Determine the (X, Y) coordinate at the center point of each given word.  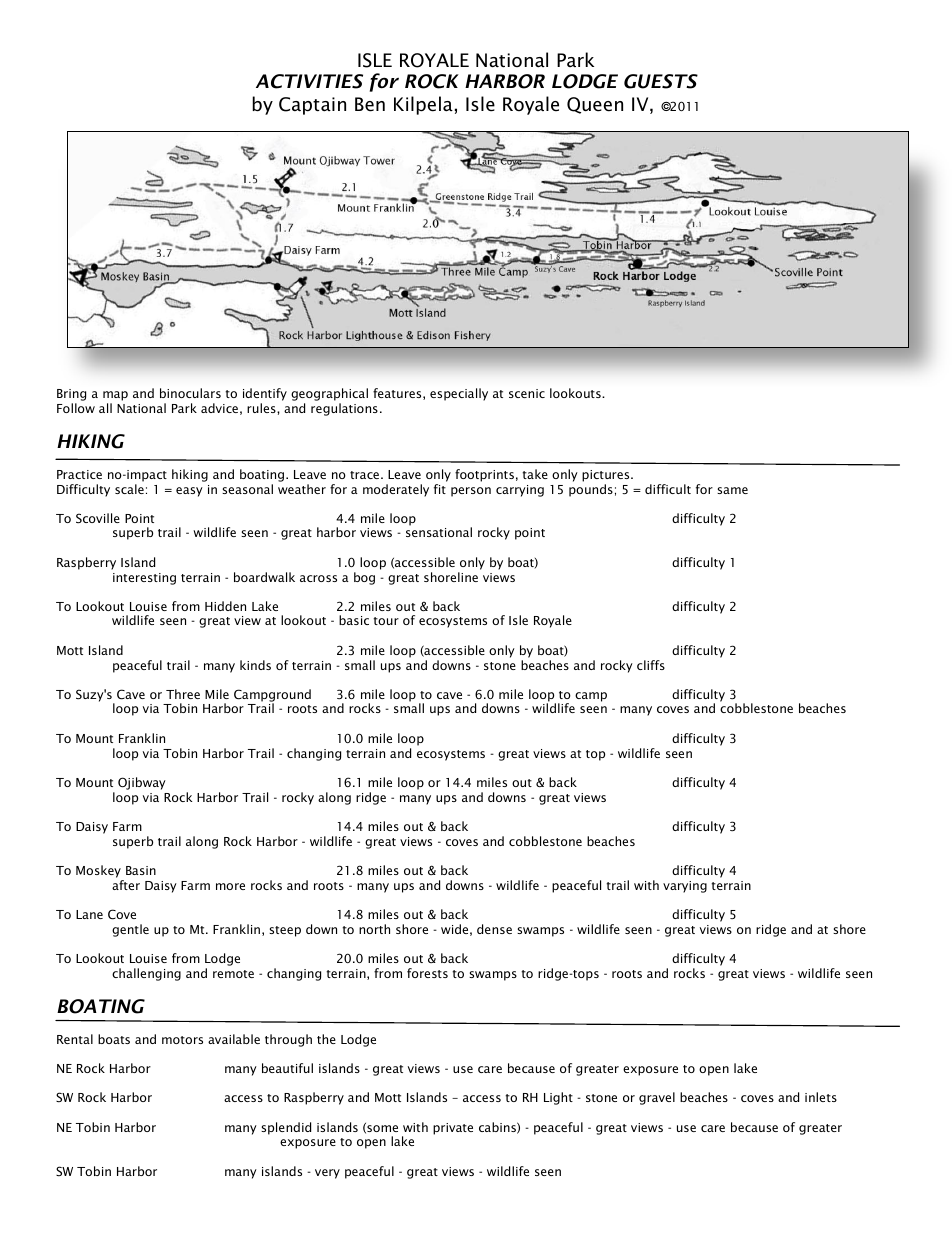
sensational (439, 532)
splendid (286, 1128)
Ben (370, 104)
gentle (130, 930)
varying (685, 887)
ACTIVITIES (309, 81)
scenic (527, 393)
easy (189, 492)
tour (386, 621)
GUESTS (661, 81)
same (732, 490)
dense (494, 929)
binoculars (190, 393)
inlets (821, 1097)
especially (459, 394)
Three (183, 694)
